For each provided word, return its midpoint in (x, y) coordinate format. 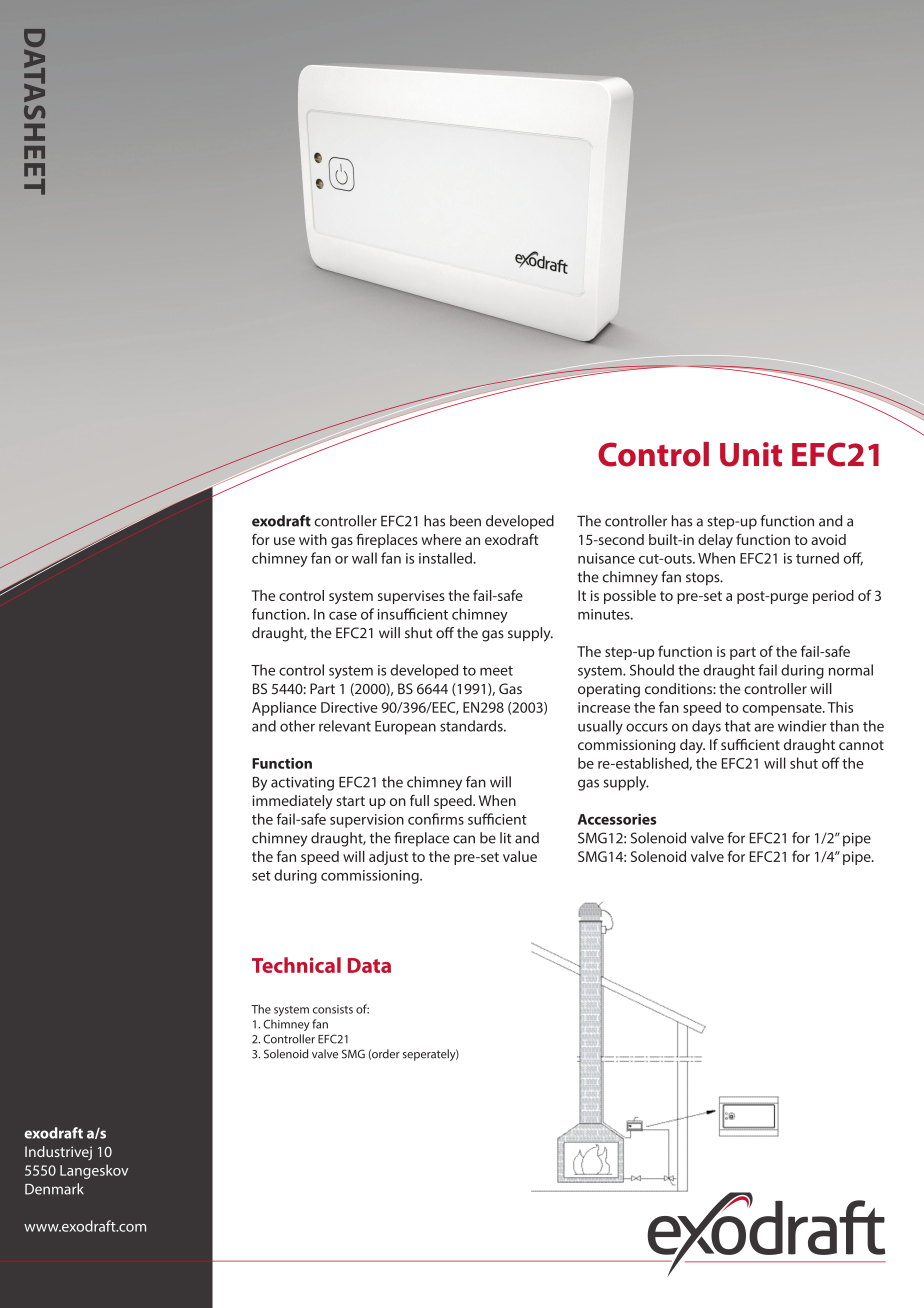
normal (851, 670)
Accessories (617, 819)
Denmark (54, 1189)
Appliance (284, 708)
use (284, 541)
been (465, 521)
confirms (436, 819)
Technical (296, 965)
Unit (751, 454)
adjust (388, 858)
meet (496, 671)
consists (333, 1009)
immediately (292, 802)
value (520, 856)
